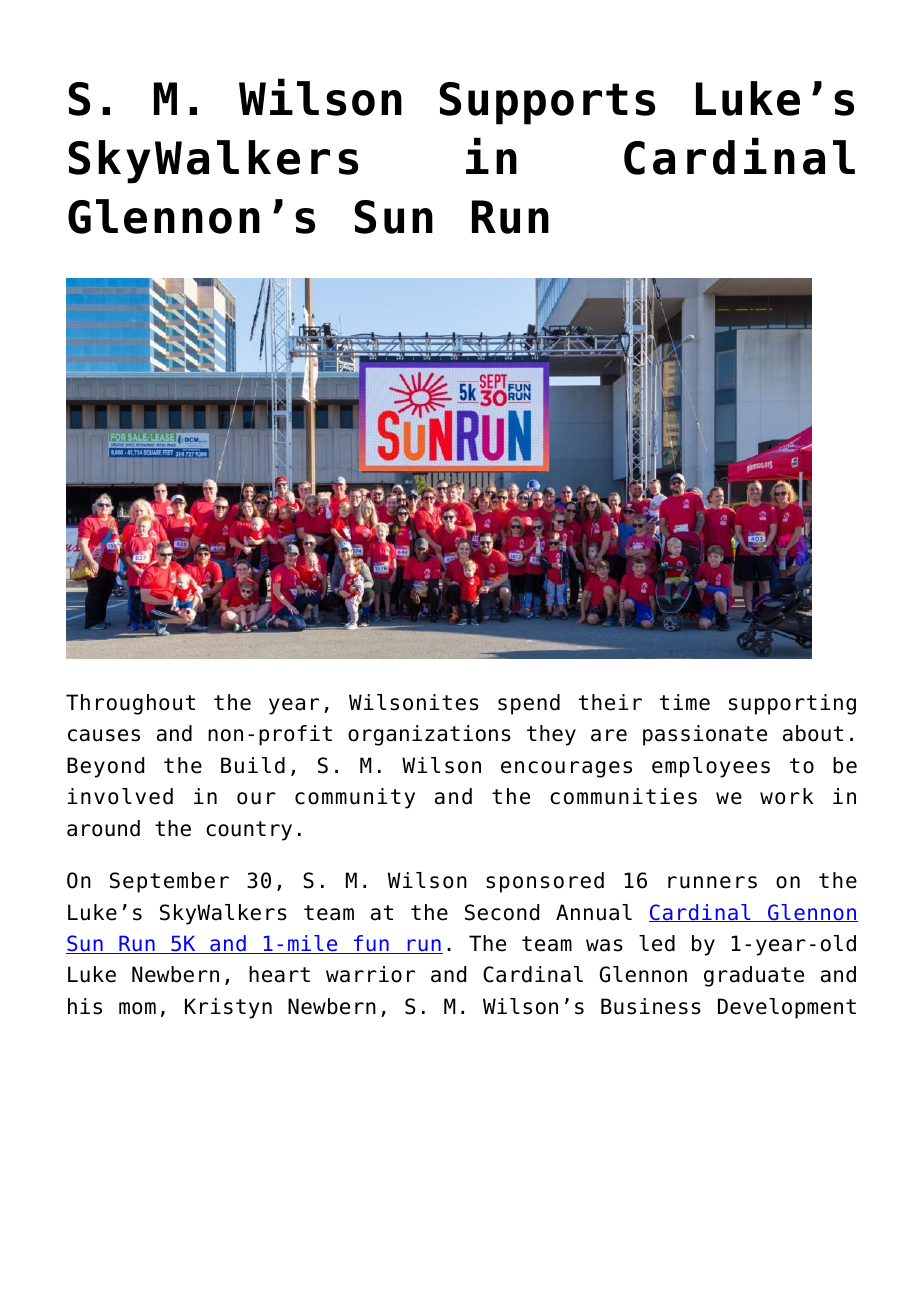 Image resolution: width=924 pixels, height=1308 pixels. I want to click on work, so click(787, 796).
